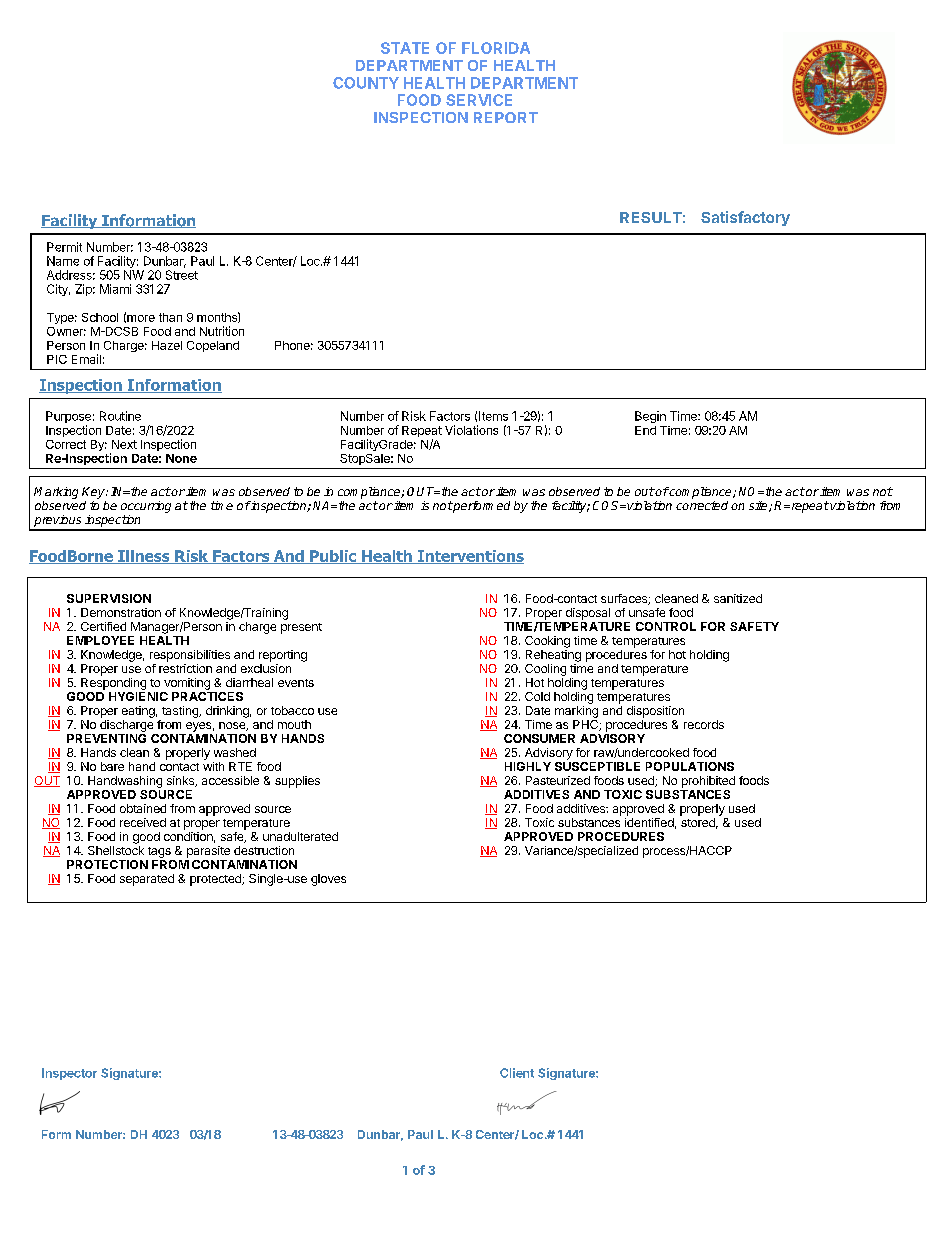 Image resolution: width=952 pixels, height=1233 pixels. Describe the element at coordinates (144, 557) in the screenshot. I see `Illness` at that location.
